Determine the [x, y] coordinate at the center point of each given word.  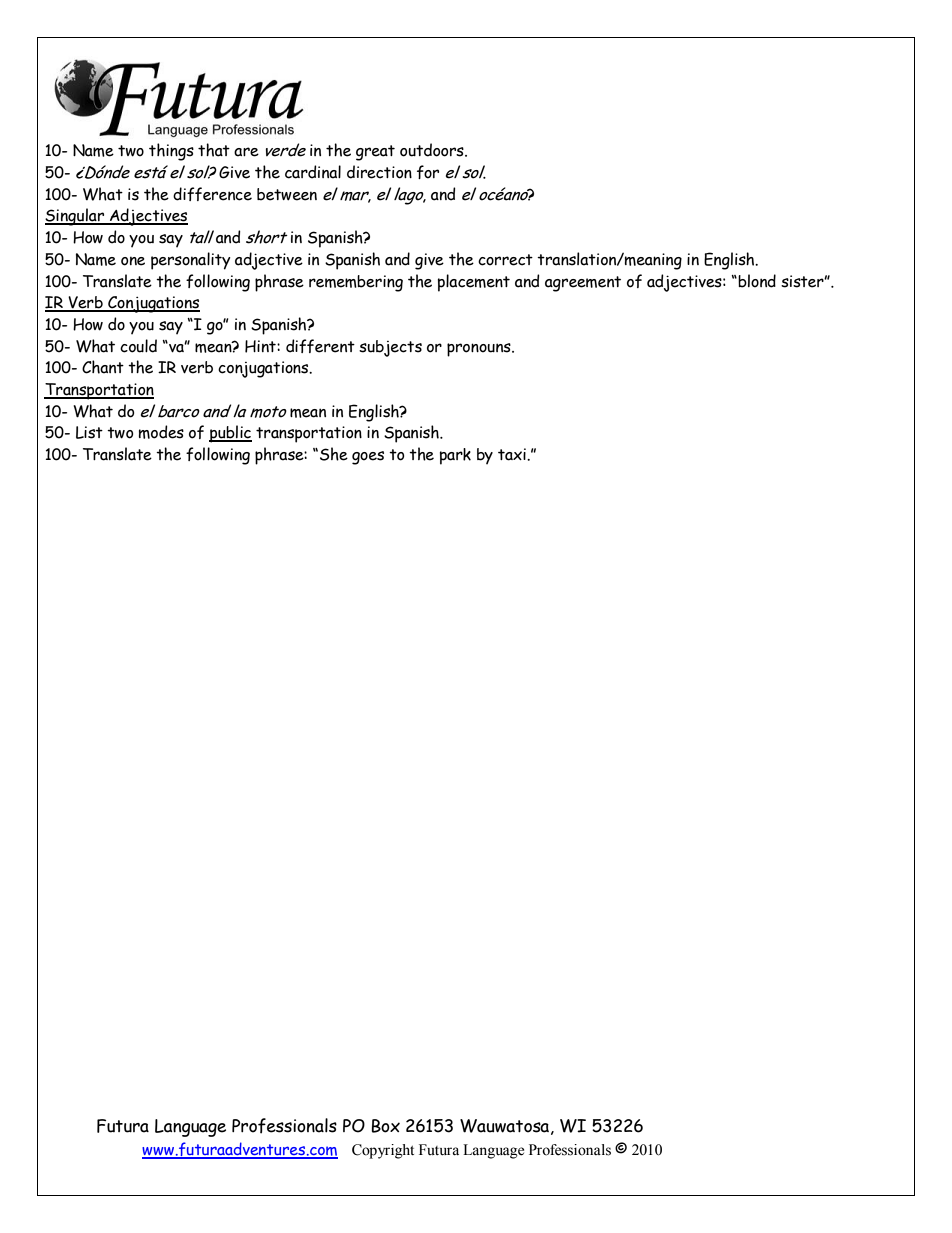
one [133, 261]
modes [161, 432]
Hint [261, 346]
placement [474, 283]
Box [386, 1126]
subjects [390, 348]
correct [505, 260]
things [171, 152]
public [230, 434]
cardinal [313, 172]
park [455, 456]
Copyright [383, 1151]
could [138, 346]
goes [368, 458]
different [320, 346]
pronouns [480, 350]
